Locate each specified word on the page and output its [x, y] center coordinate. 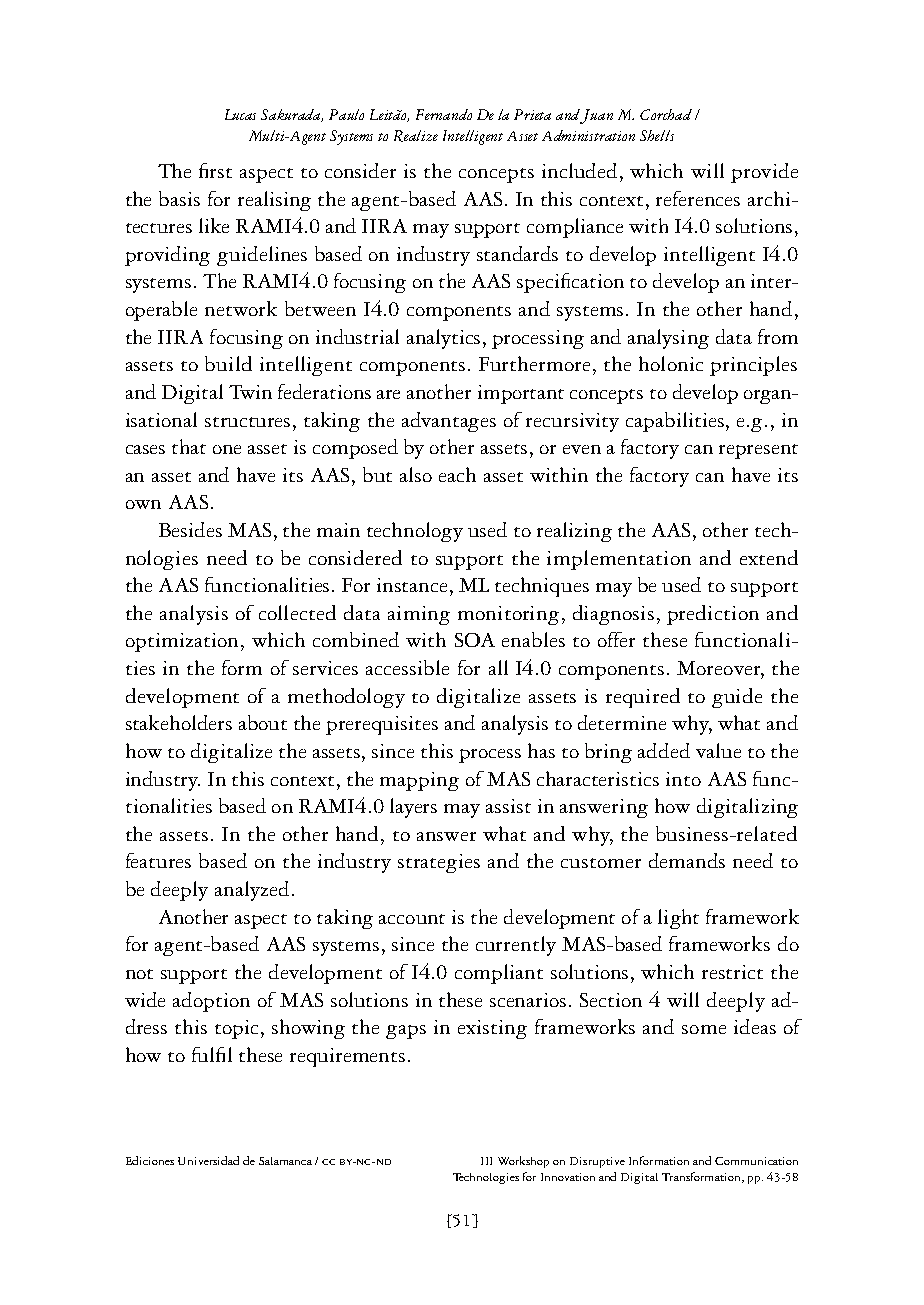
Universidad [208, 1160]
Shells [657, 135]
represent [758, 451]
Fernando [444, 114]
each [457, 474]
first [215, 170]
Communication [756, 1161]
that [189, 446]
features [158, 860]
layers [413, 808]
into [683, 779]
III [486, 1161]
